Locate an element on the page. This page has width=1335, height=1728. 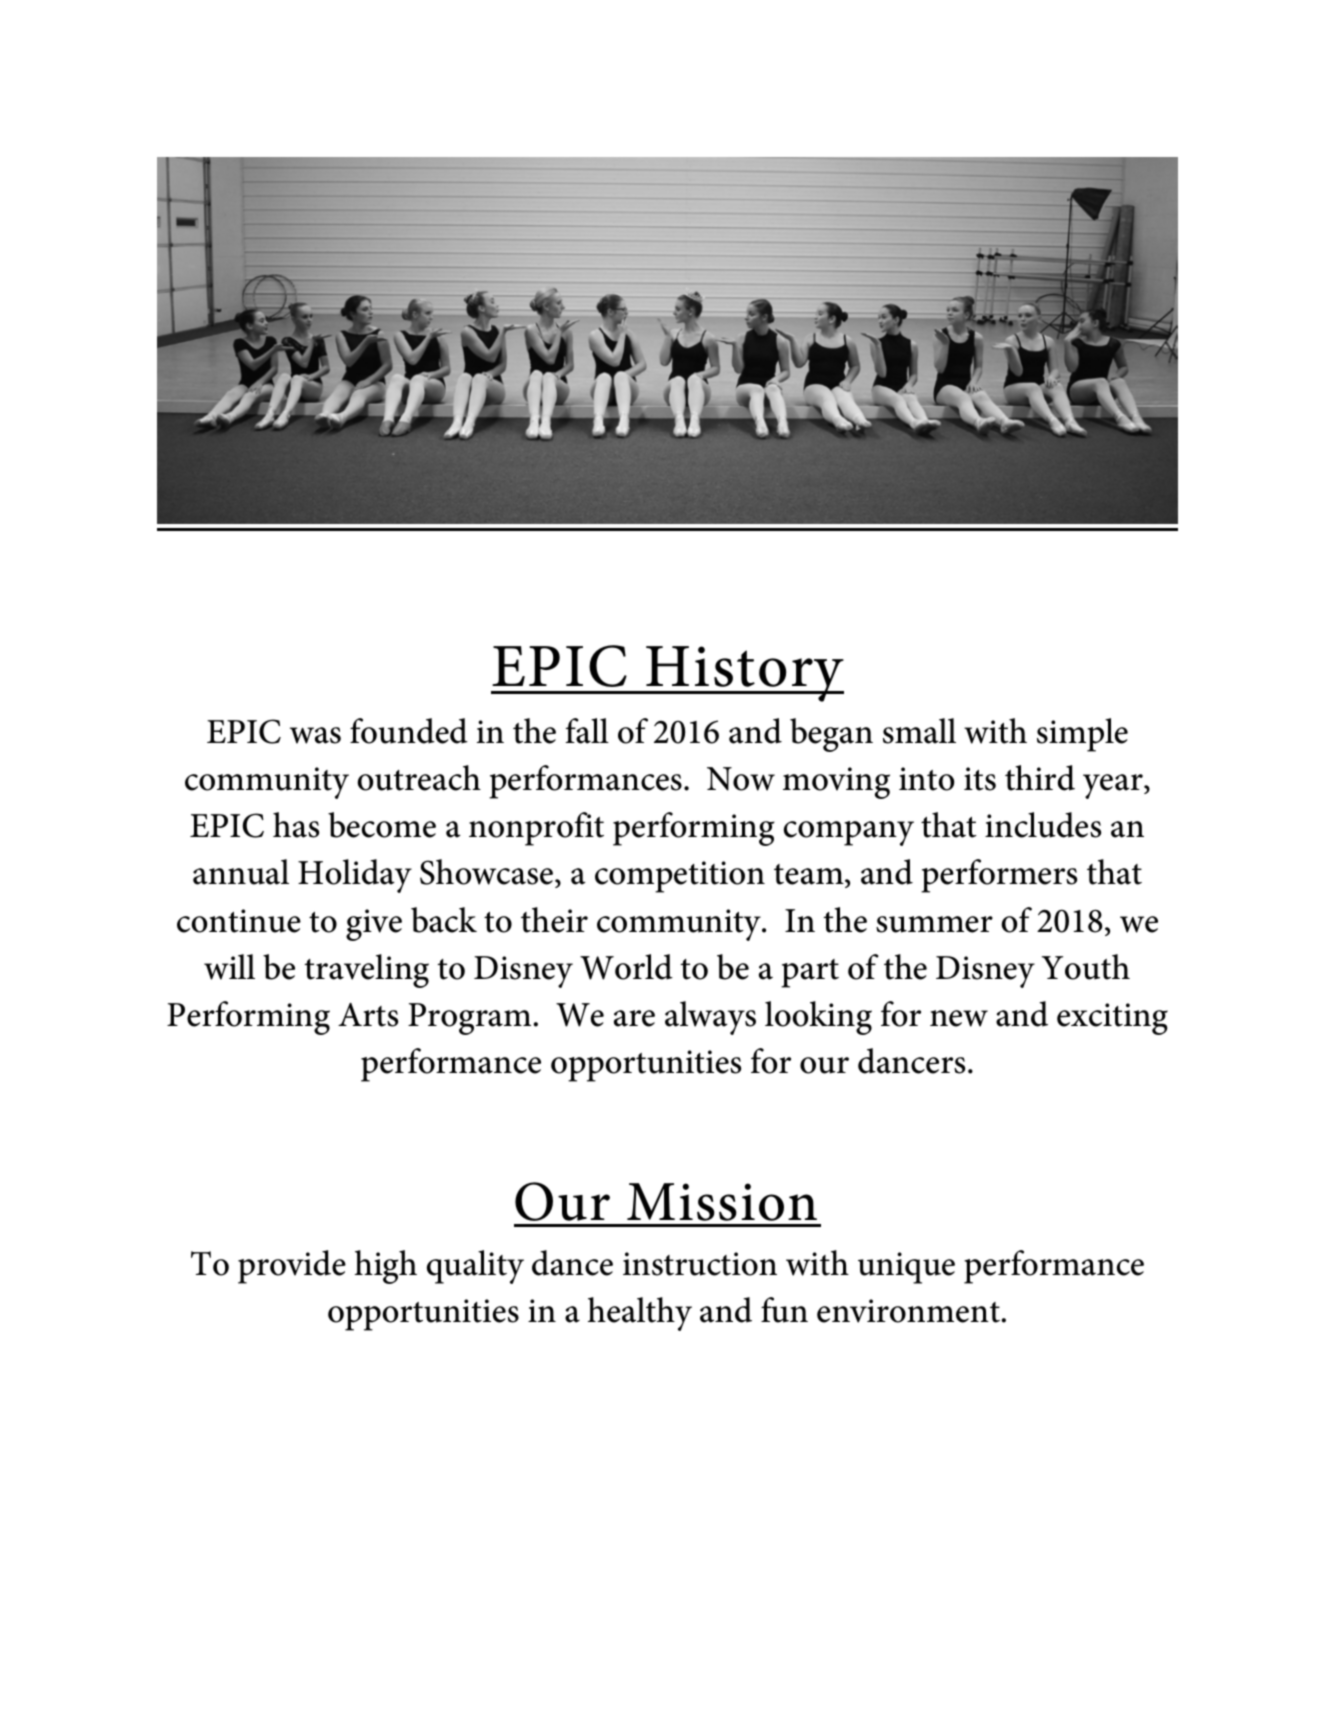
always is located at coordinates (710, 1018).
